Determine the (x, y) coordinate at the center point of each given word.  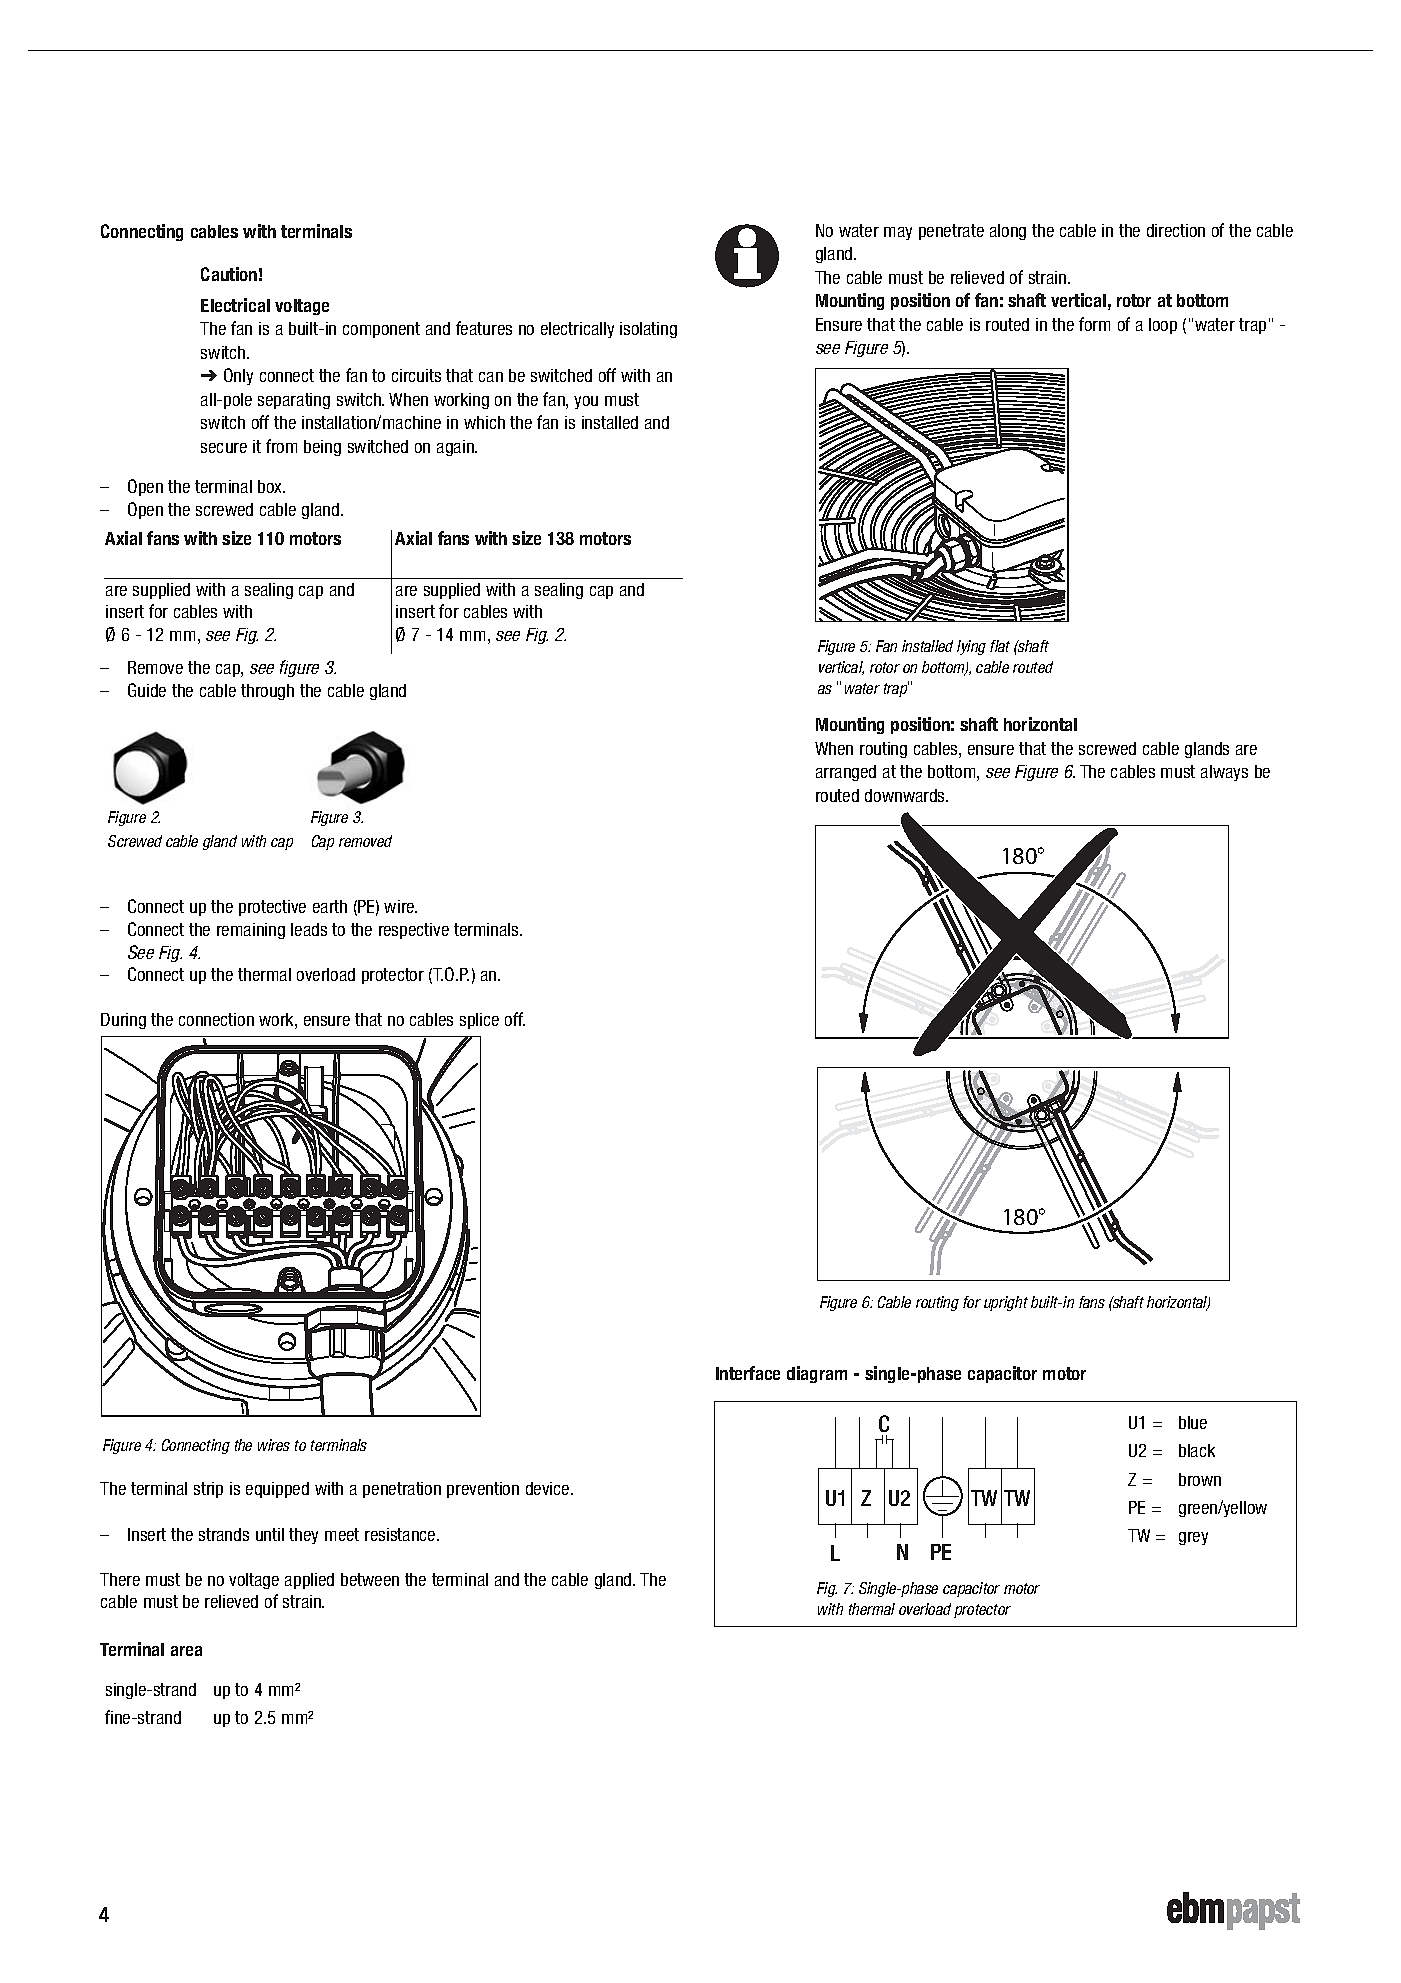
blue (1193, 1422)
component (381, 330)
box (271, 486)
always (1224, 773)
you (586, 402)
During (123, 1021)
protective (272, 908)
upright (1006, 1303)
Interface (748, 1373)
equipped (277, 1490)
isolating (648, 330)
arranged (846, 773)
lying (971, 647)
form (1094, 324)
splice (479, 1021)
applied (309, 1581)
